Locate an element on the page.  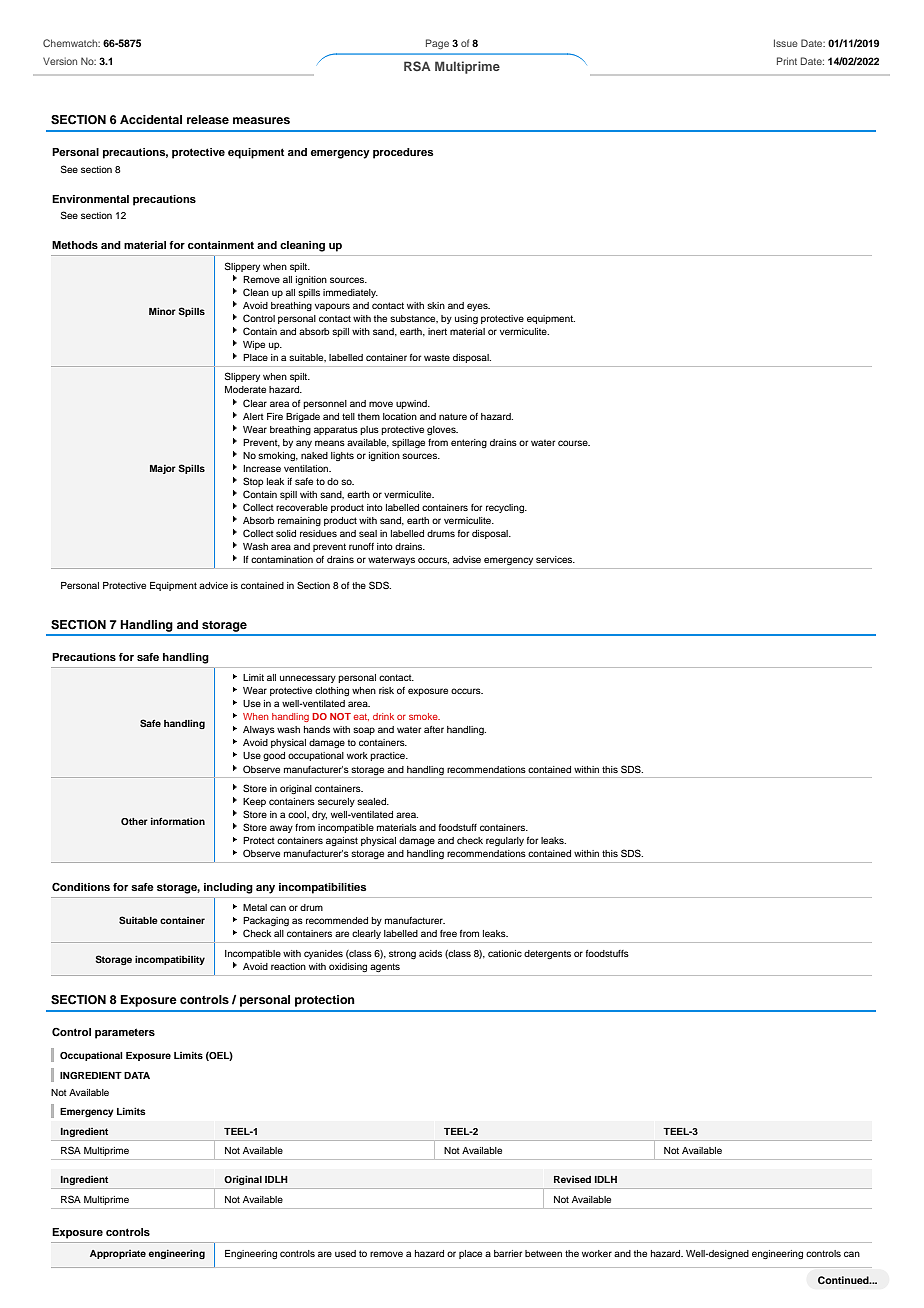
Appropriate is located at coordinates (118, 1254).
